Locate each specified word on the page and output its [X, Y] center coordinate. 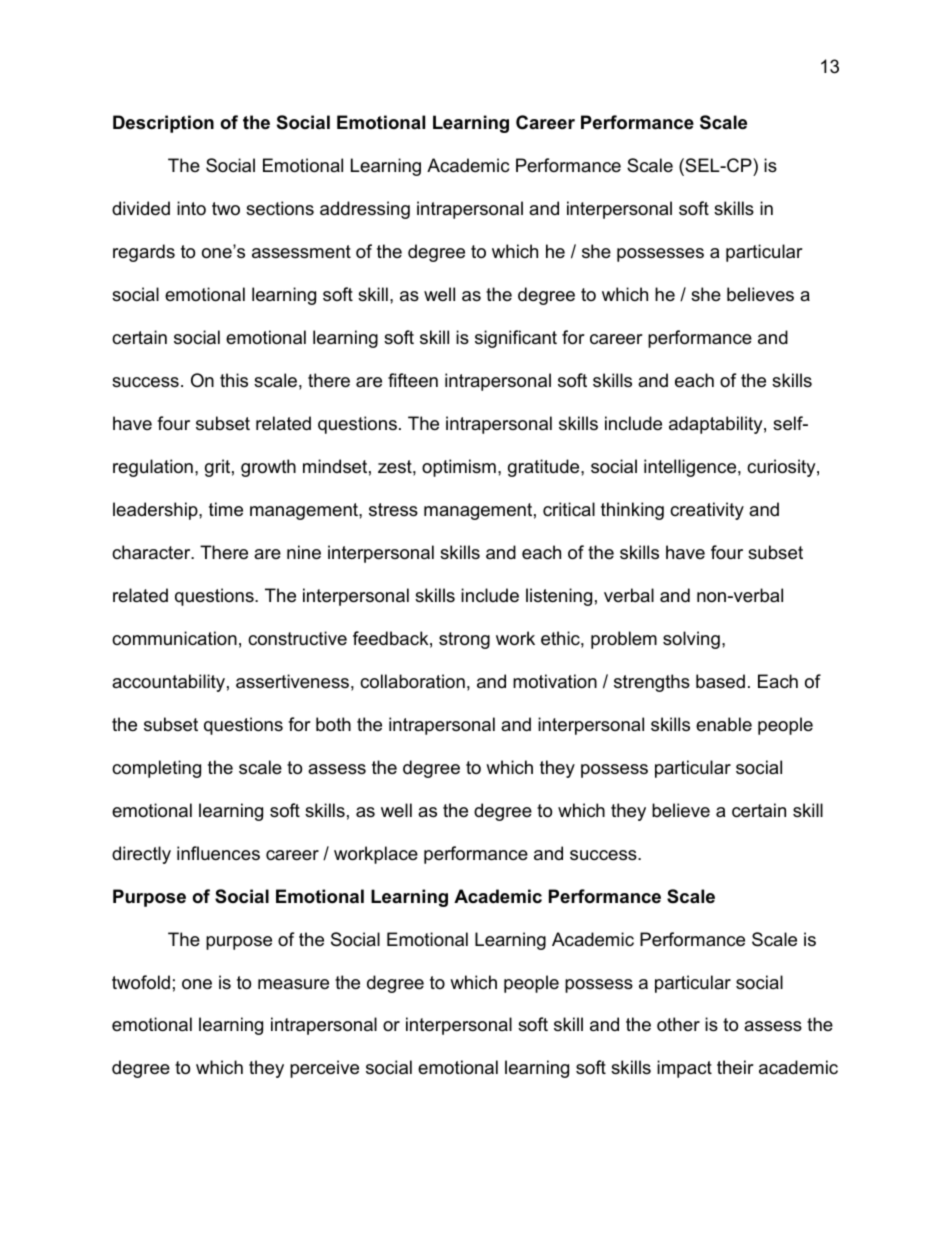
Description [163, 124]
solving [691, 640]
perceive [324, 1069]
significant [516, 339]
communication [174, 638]
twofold [141, 982]
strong [464, 640]
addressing [365, 210]
